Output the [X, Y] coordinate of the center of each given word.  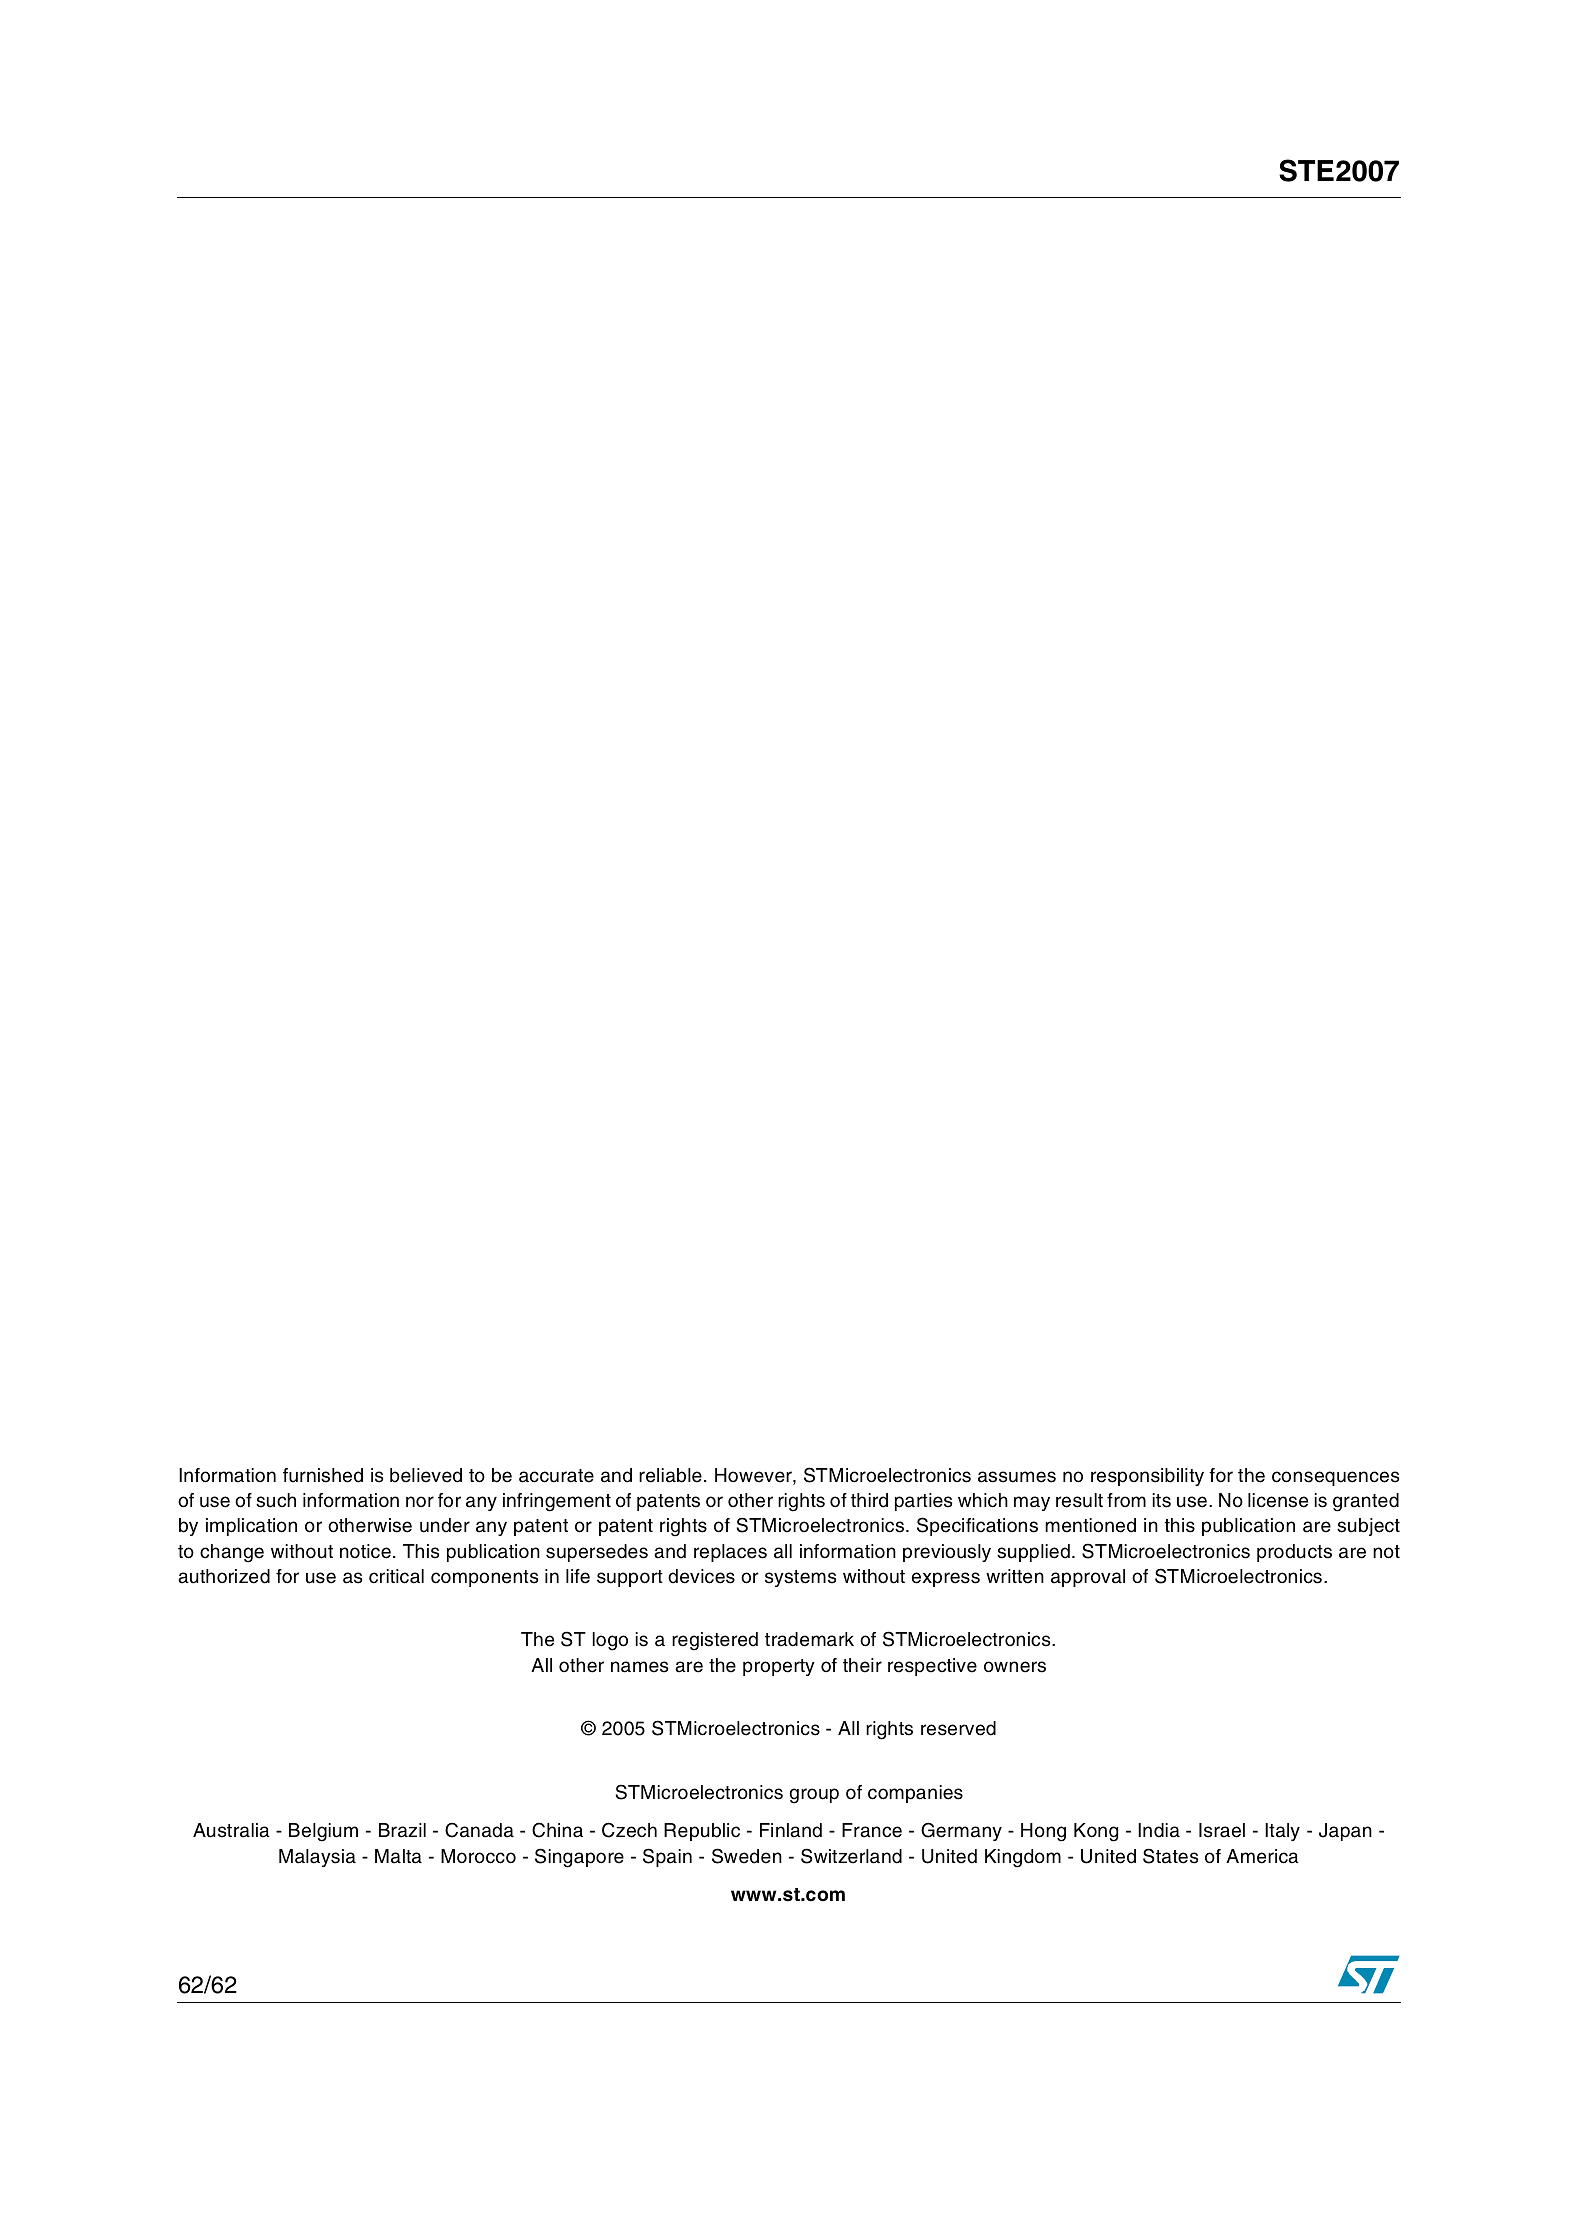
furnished [323, 1475]
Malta [398, 1856]
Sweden [747, 1856]
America [1262, 1856]
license [1278, 1500]
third [869, 1500]
